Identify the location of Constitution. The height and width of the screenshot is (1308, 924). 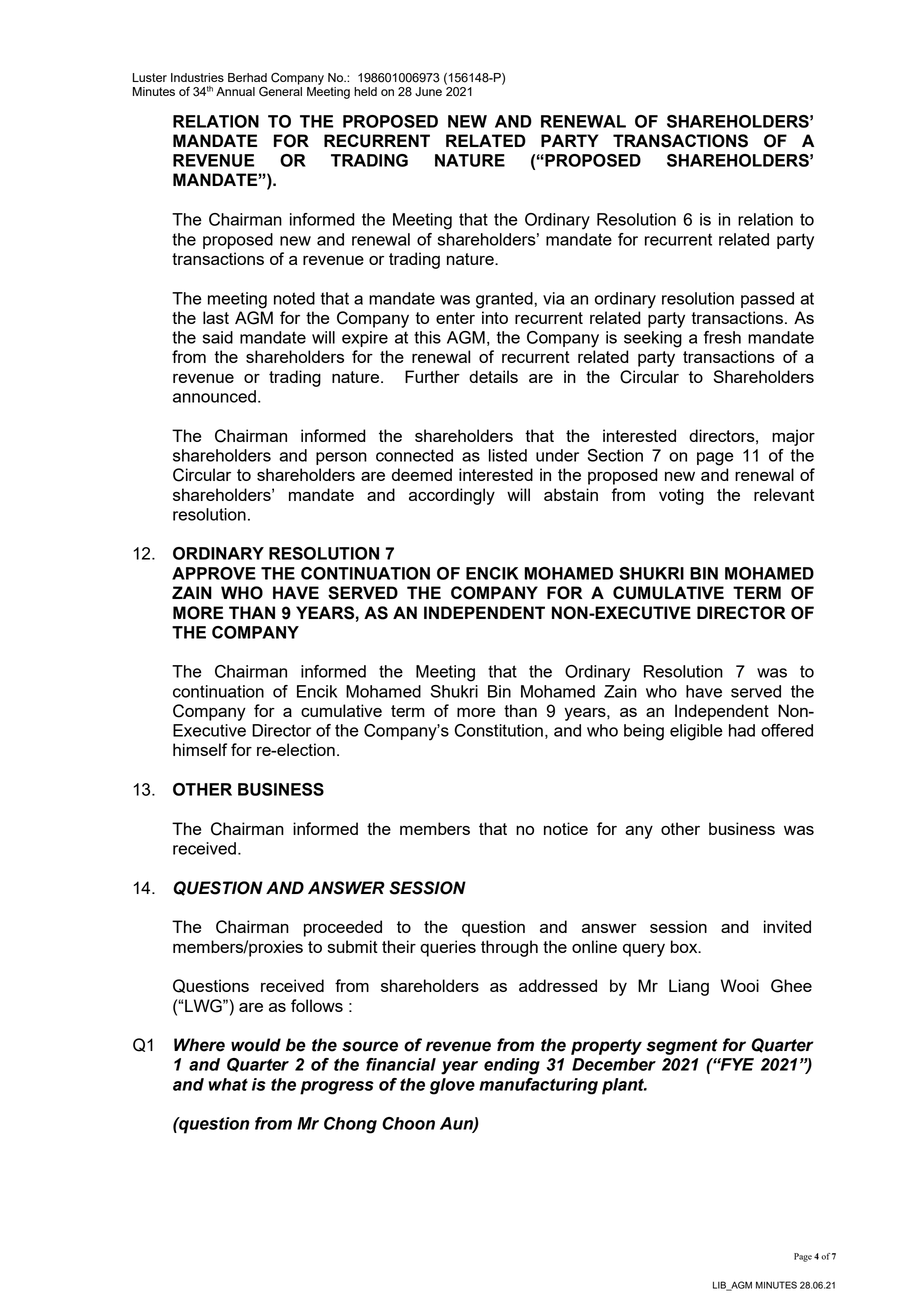
(499, 730).
